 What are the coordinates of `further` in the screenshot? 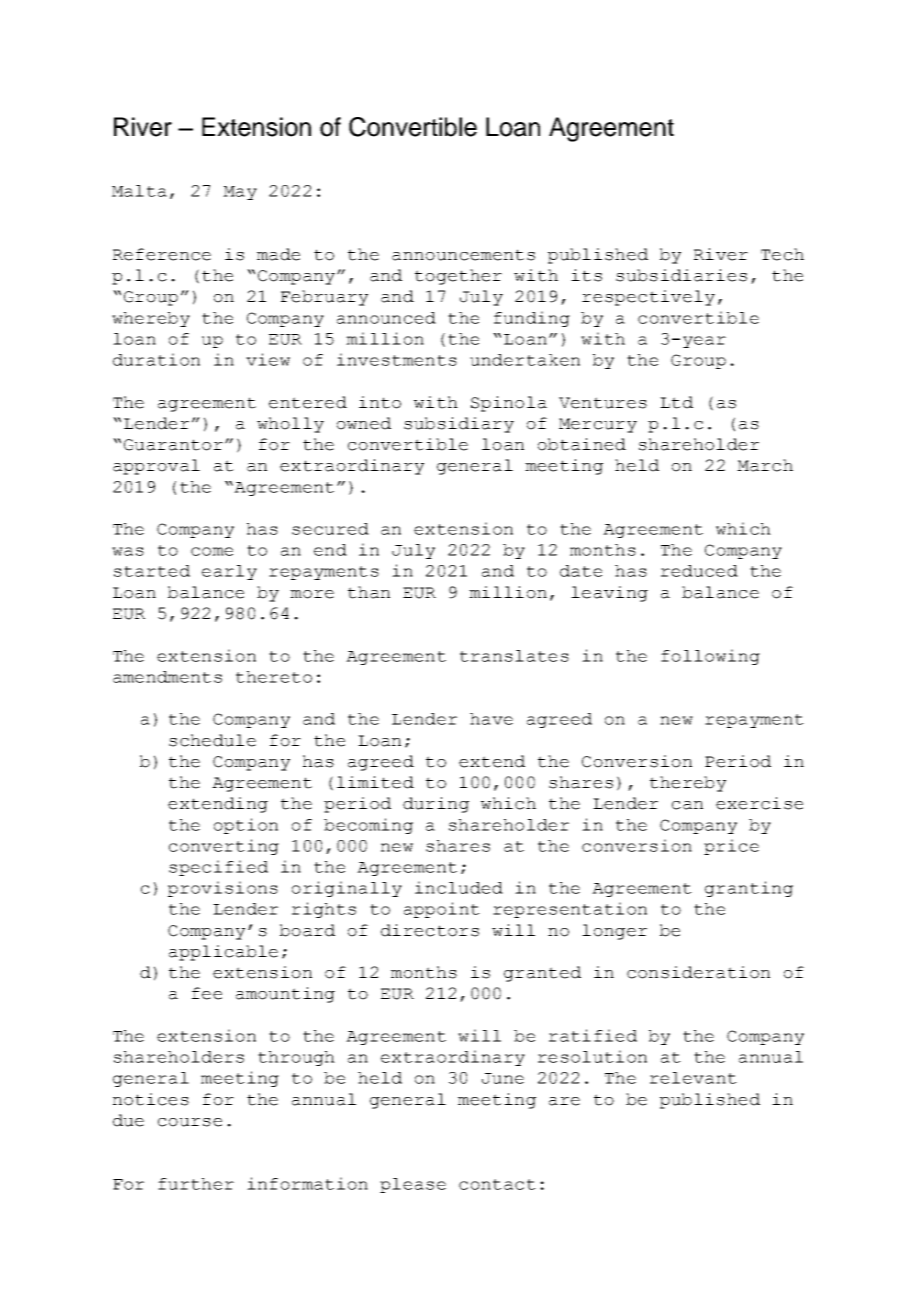 It's located at (196, 1184).
